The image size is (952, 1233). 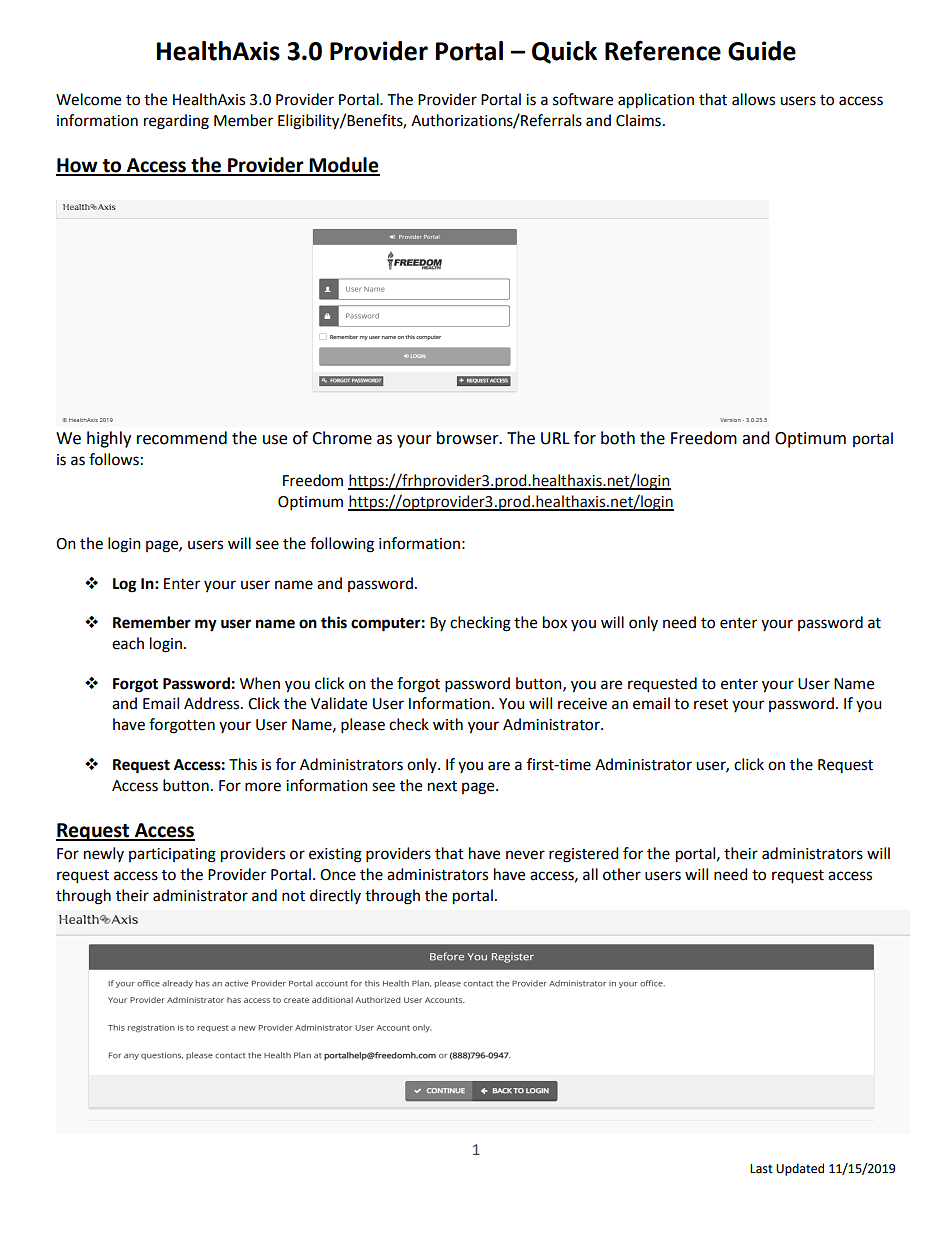 What do you see at coordinates (753, 99) in the screenshot?
I see `allows` at bounding box center [753, 99].
